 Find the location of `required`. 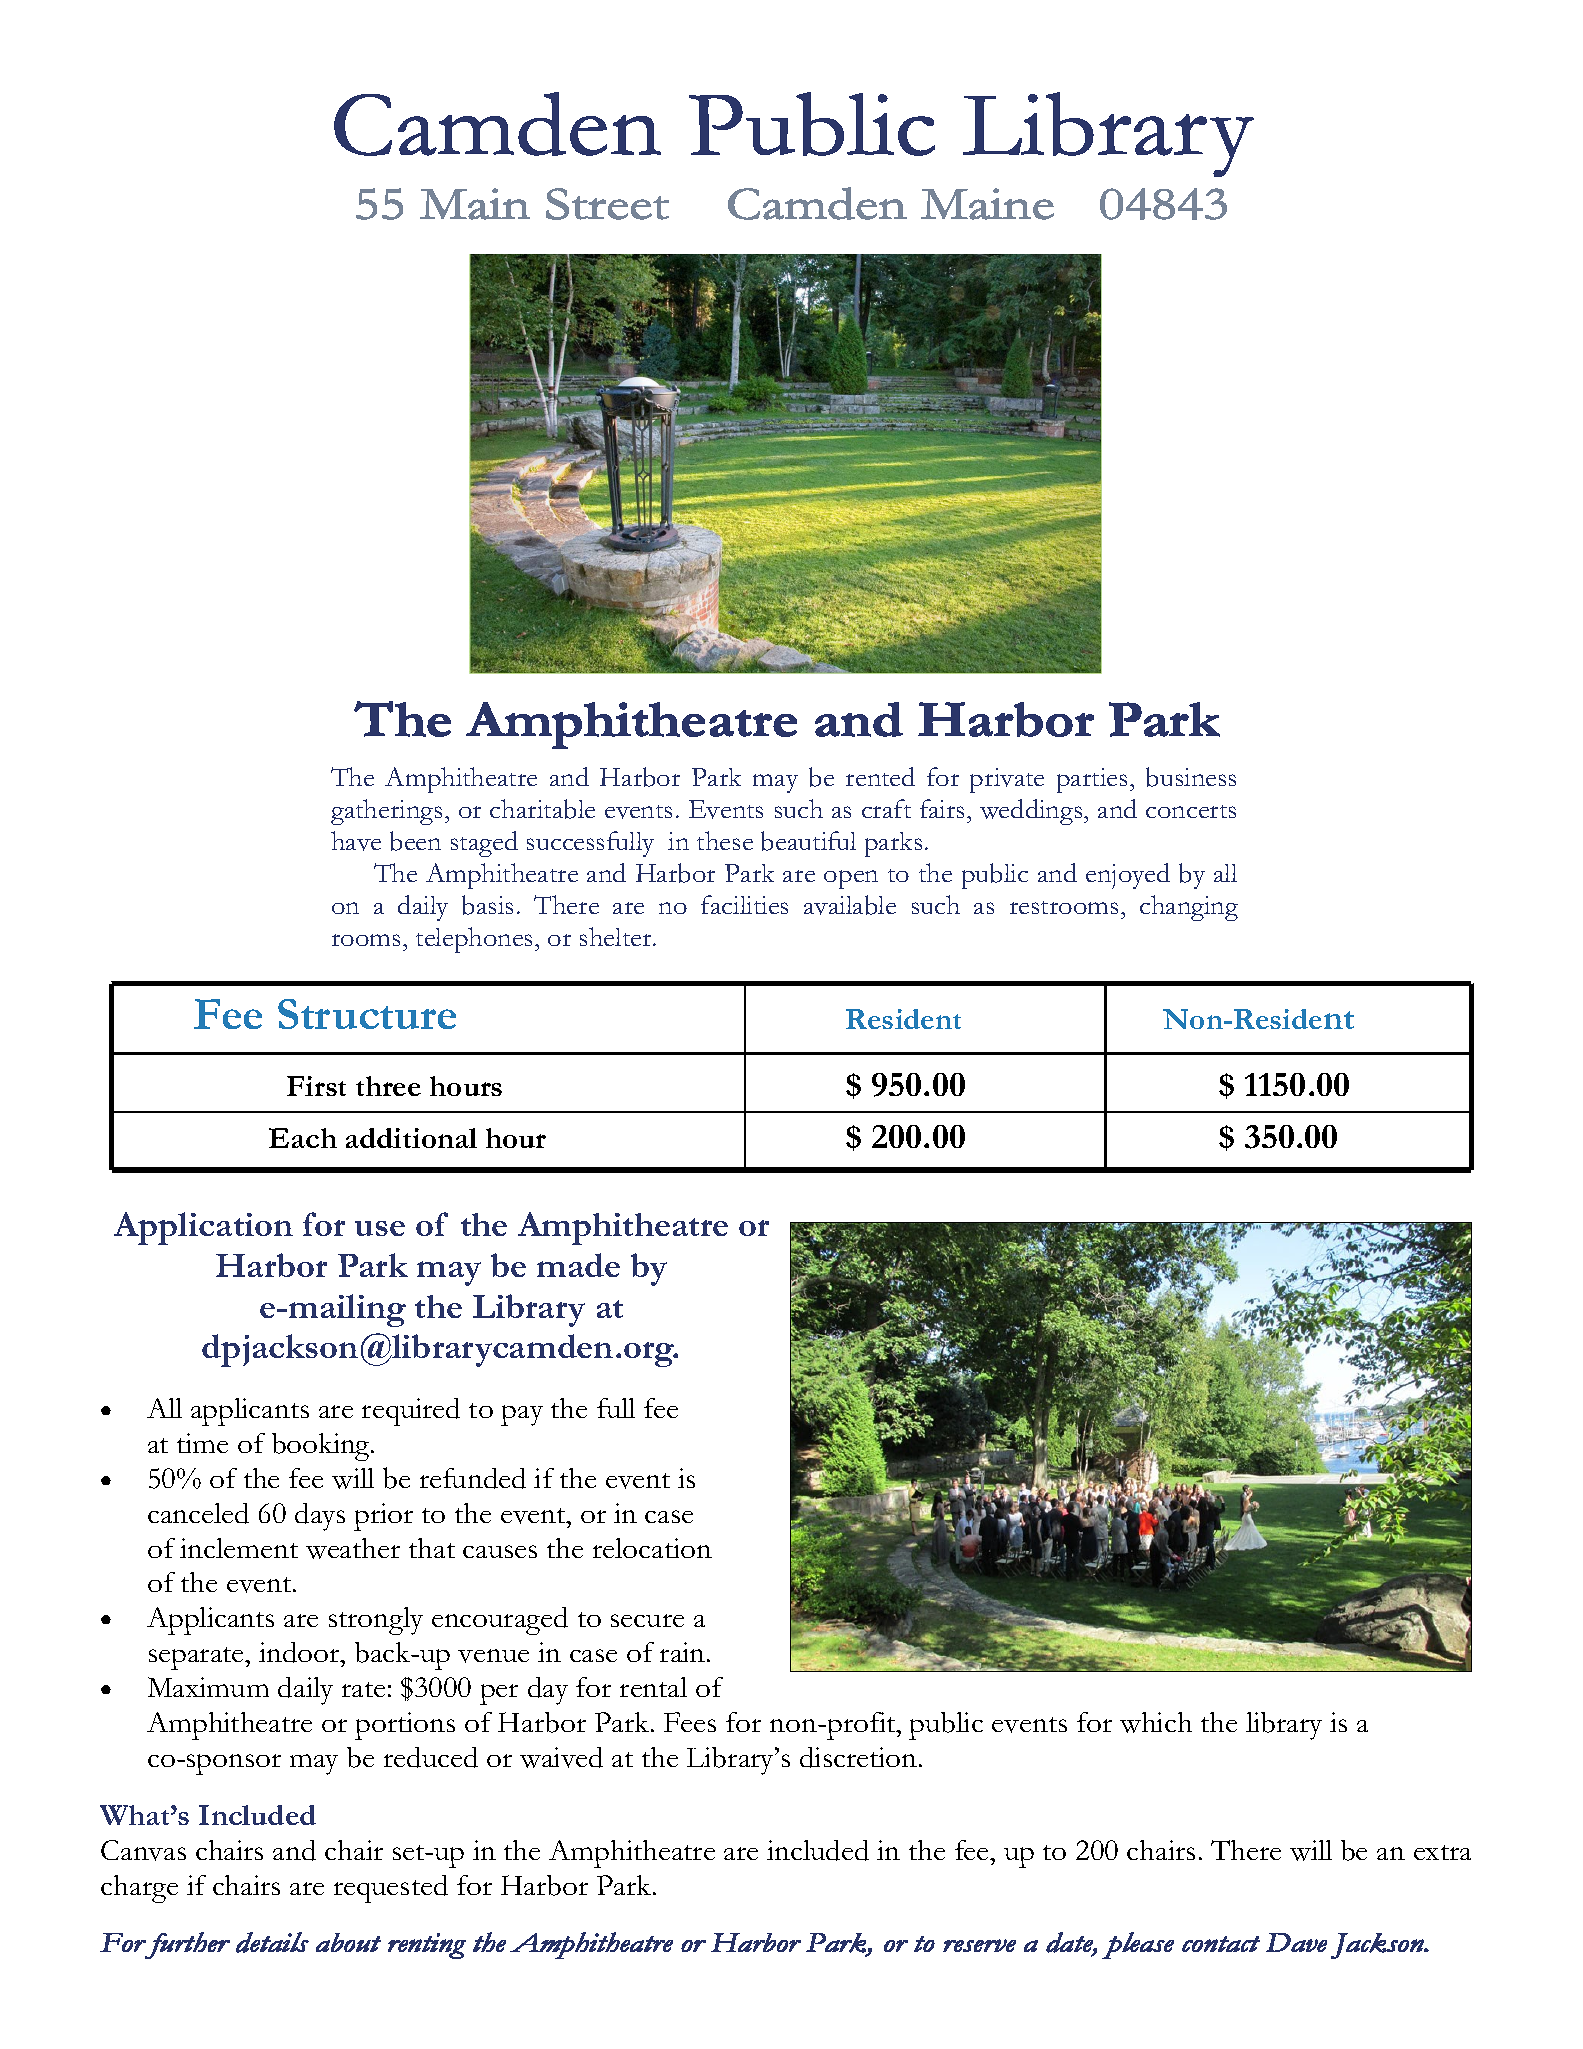

required is located at coordinates (411, 1412).
